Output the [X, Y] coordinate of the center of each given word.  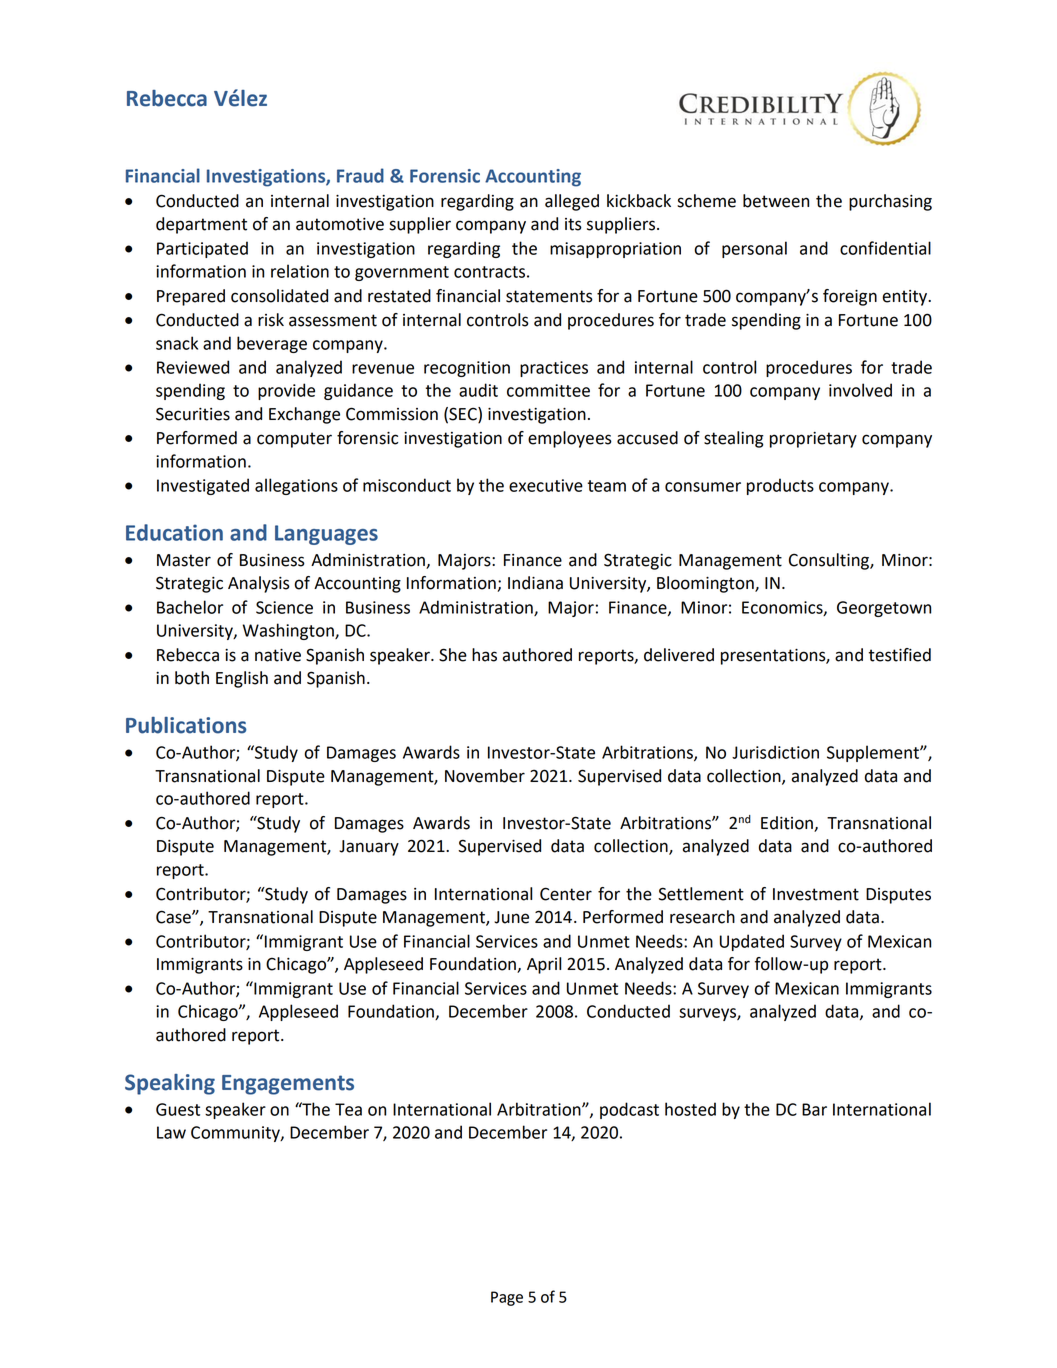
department [201, 225]
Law [171, 1132]
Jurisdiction [775, 752]
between [776, 201]
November [485, 776]
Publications [186, 725]
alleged [572, 202]
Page [507, 1298]
